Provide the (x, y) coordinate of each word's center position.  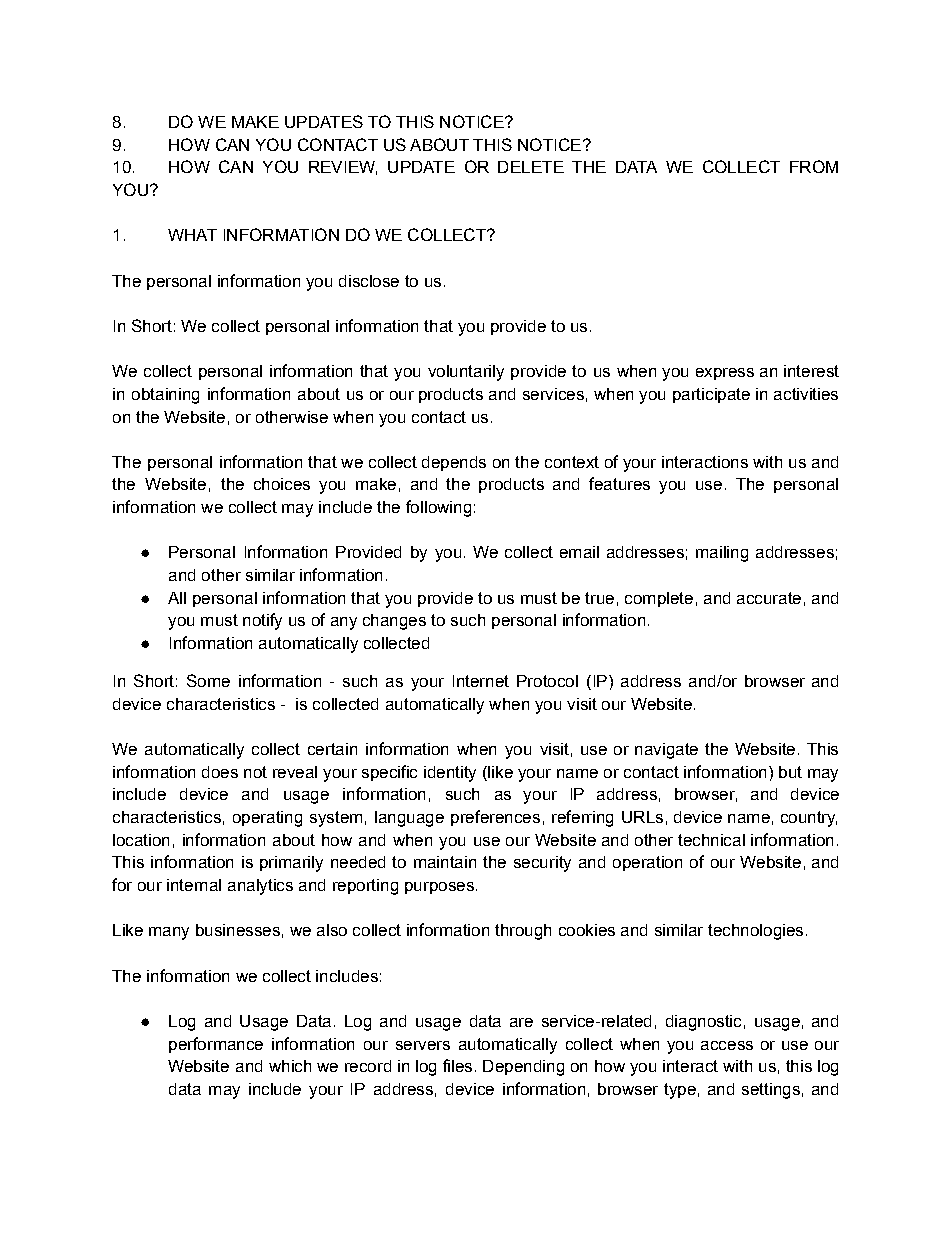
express (725, 374)
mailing (722, 554)
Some (208, 680)
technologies (755, 932)
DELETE (531, 167)
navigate (666, 751)
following (438, 508)
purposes (439, 888)
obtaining (165, 396)
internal (194, 885)
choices (282, 484)
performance (216, 1045)
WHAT (192, 235)
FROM (814, 166)
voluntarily (466, 373)
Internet (481, 681)
